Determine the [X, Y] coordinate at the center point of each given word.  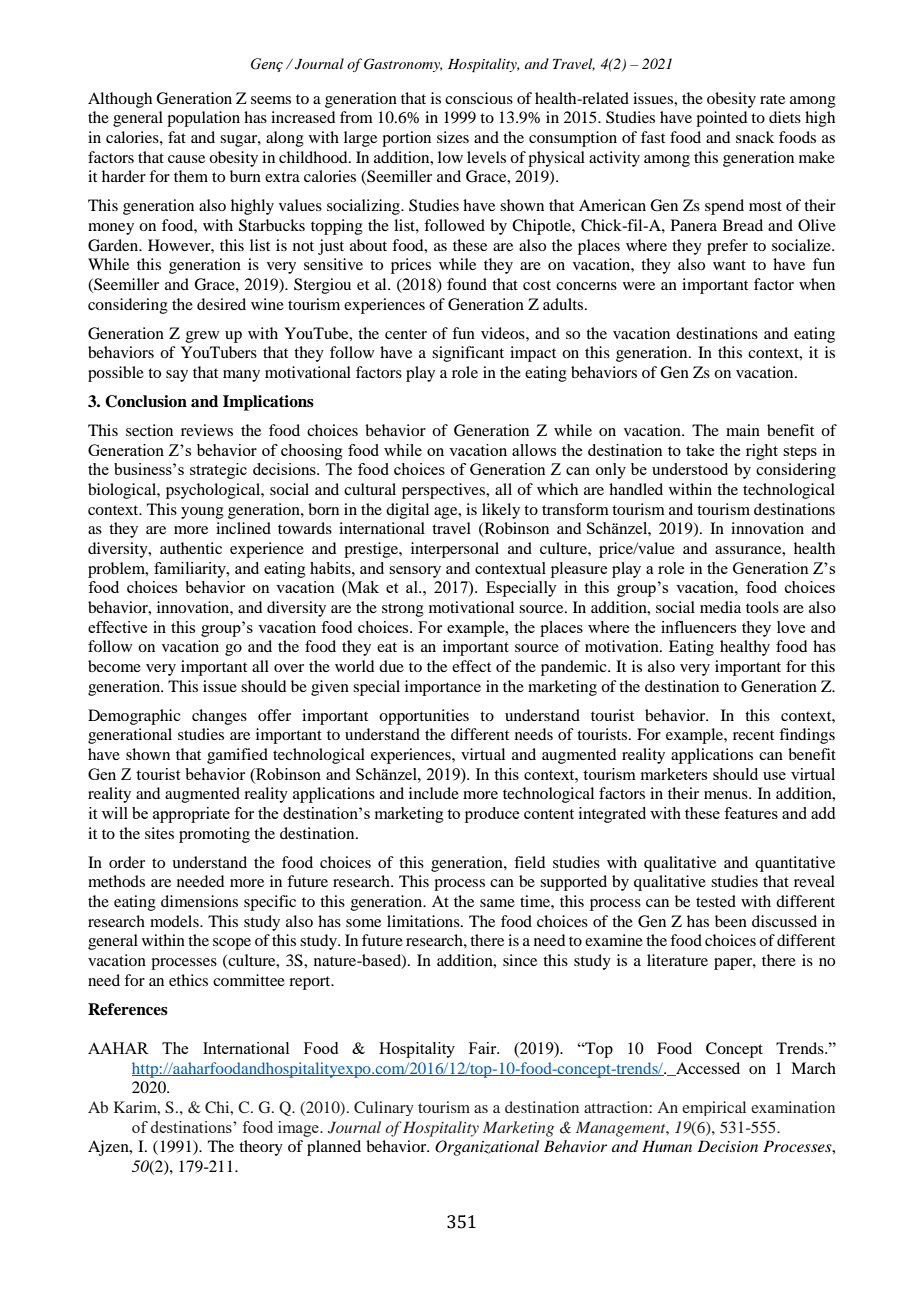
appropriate [191, 815]
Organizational [487, 1148]
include [434, 793]
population [203, 119]
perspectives [445, 491]
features [751, 813]
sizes [453, 137]
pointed [721, 119]
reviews [207, 430]
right [762, 452]
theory [261, 1148]
